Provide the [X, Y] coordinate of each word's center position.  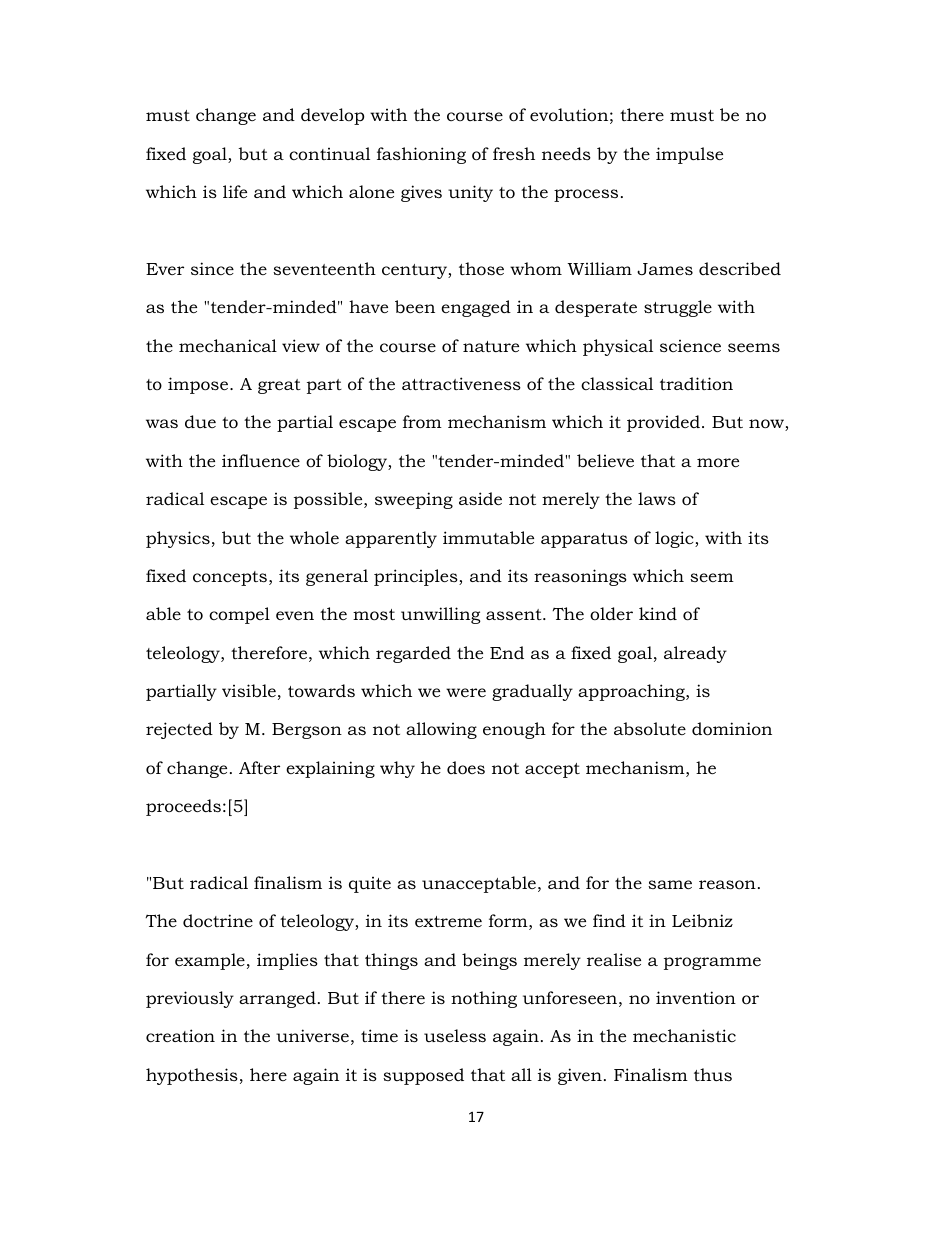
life [235, 191]
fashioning [421, 155]
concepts [230, 578]
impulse [689, 155]
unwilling [441, 615]
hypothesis [192, 1076]
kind [658, 614]
